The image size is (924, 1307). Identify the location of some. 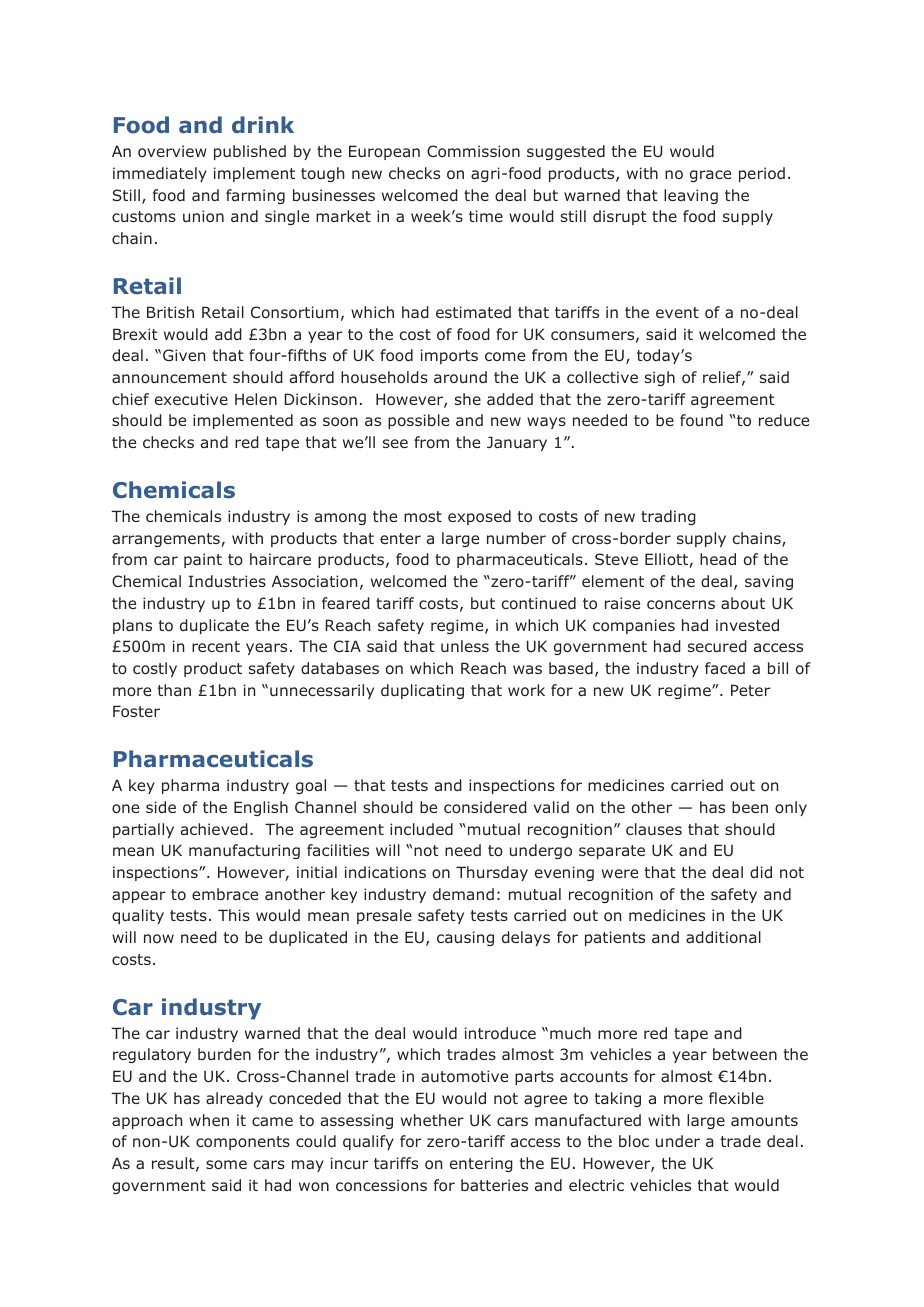
(226, 1164).
